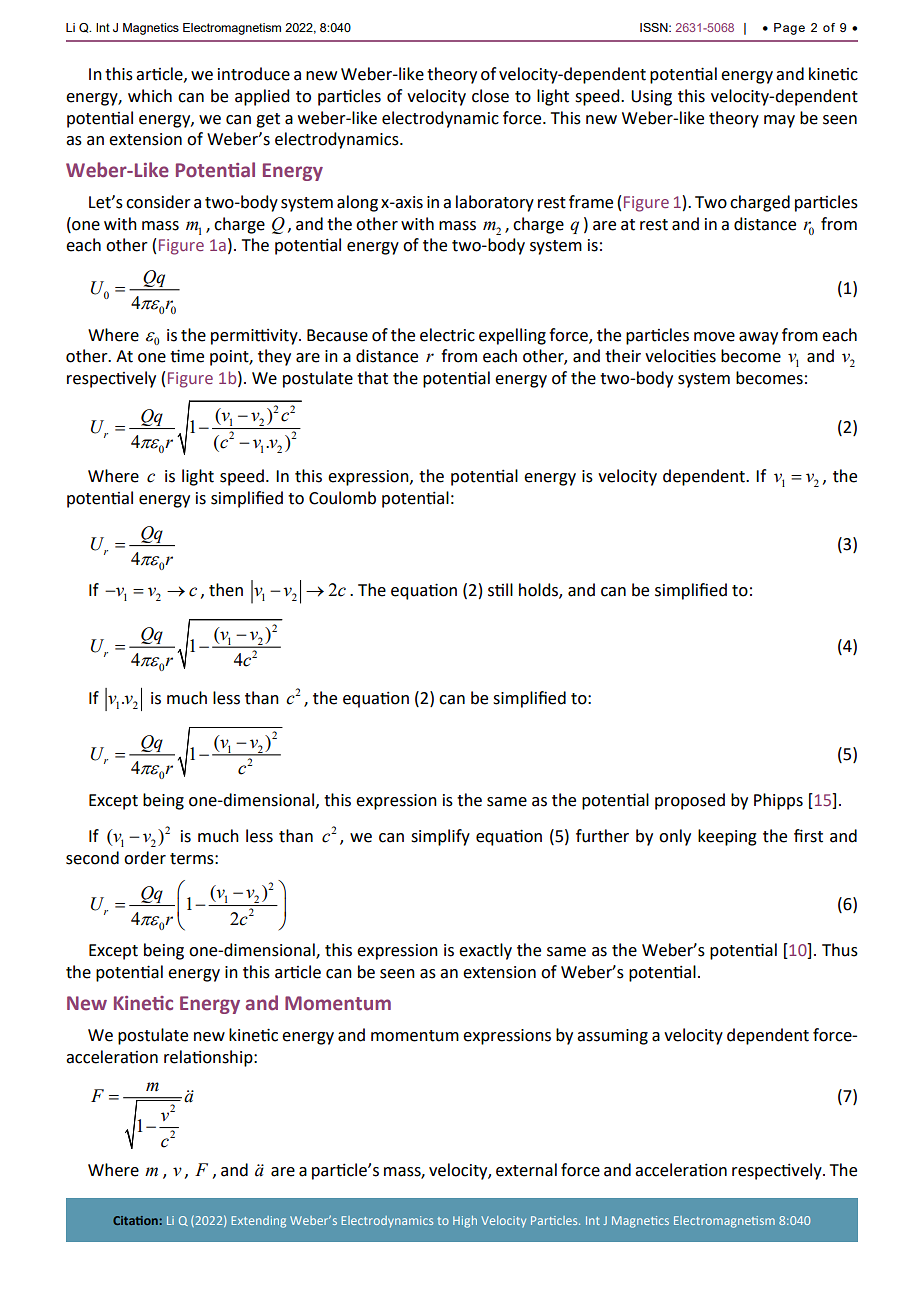 This screenshot has height=1308, width=924. Describe the element at coordinates (226, 590) in the screenshot. I see `then` at that location.
